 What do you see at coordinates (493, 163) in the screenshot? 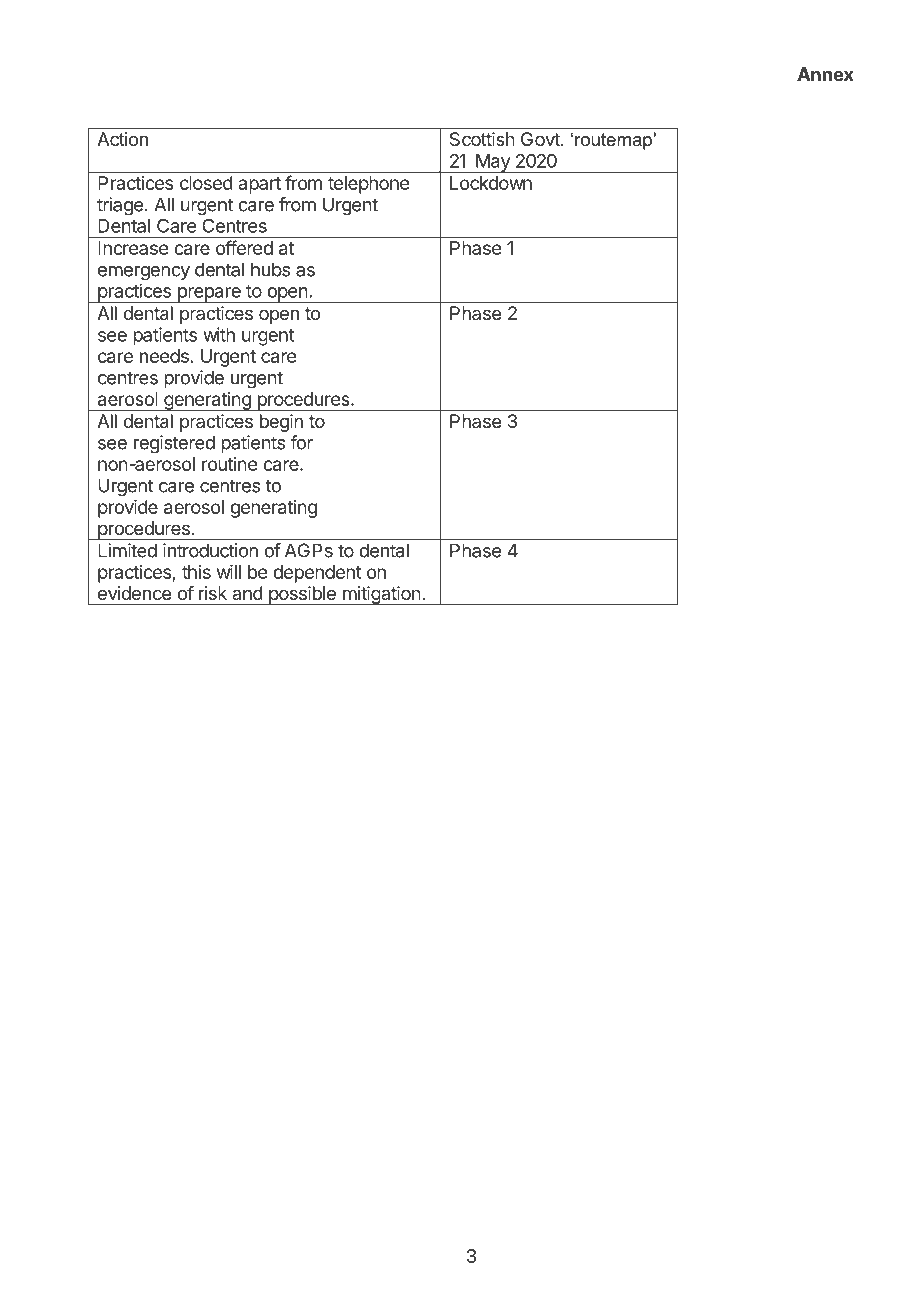
I see `May` at bounding box center [493, 163].
